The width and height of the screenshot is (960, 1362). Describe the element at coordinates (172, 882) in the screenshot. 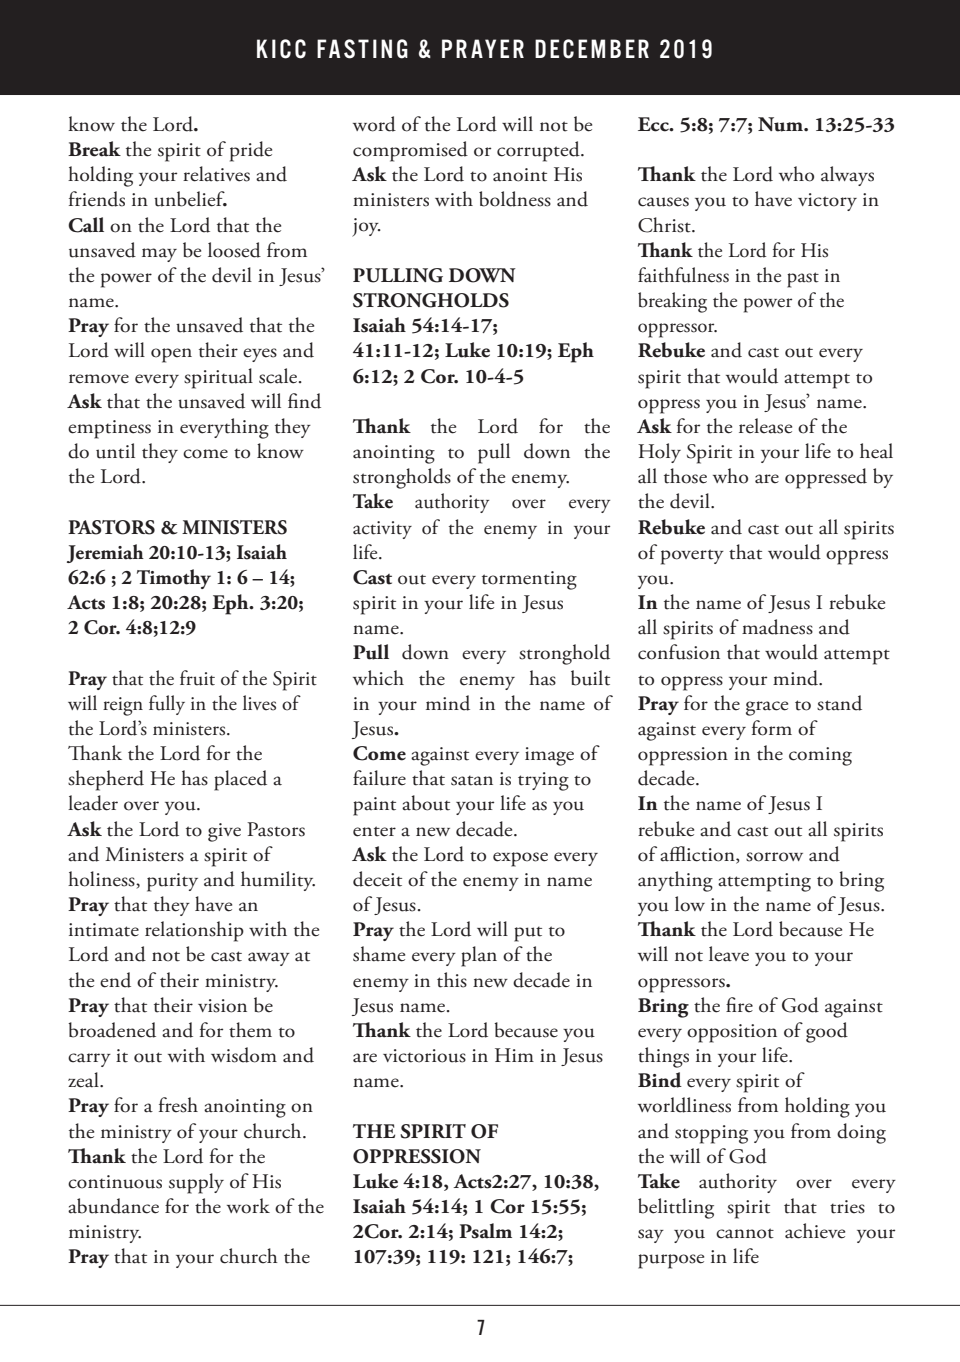

I see `purity` at that location.
